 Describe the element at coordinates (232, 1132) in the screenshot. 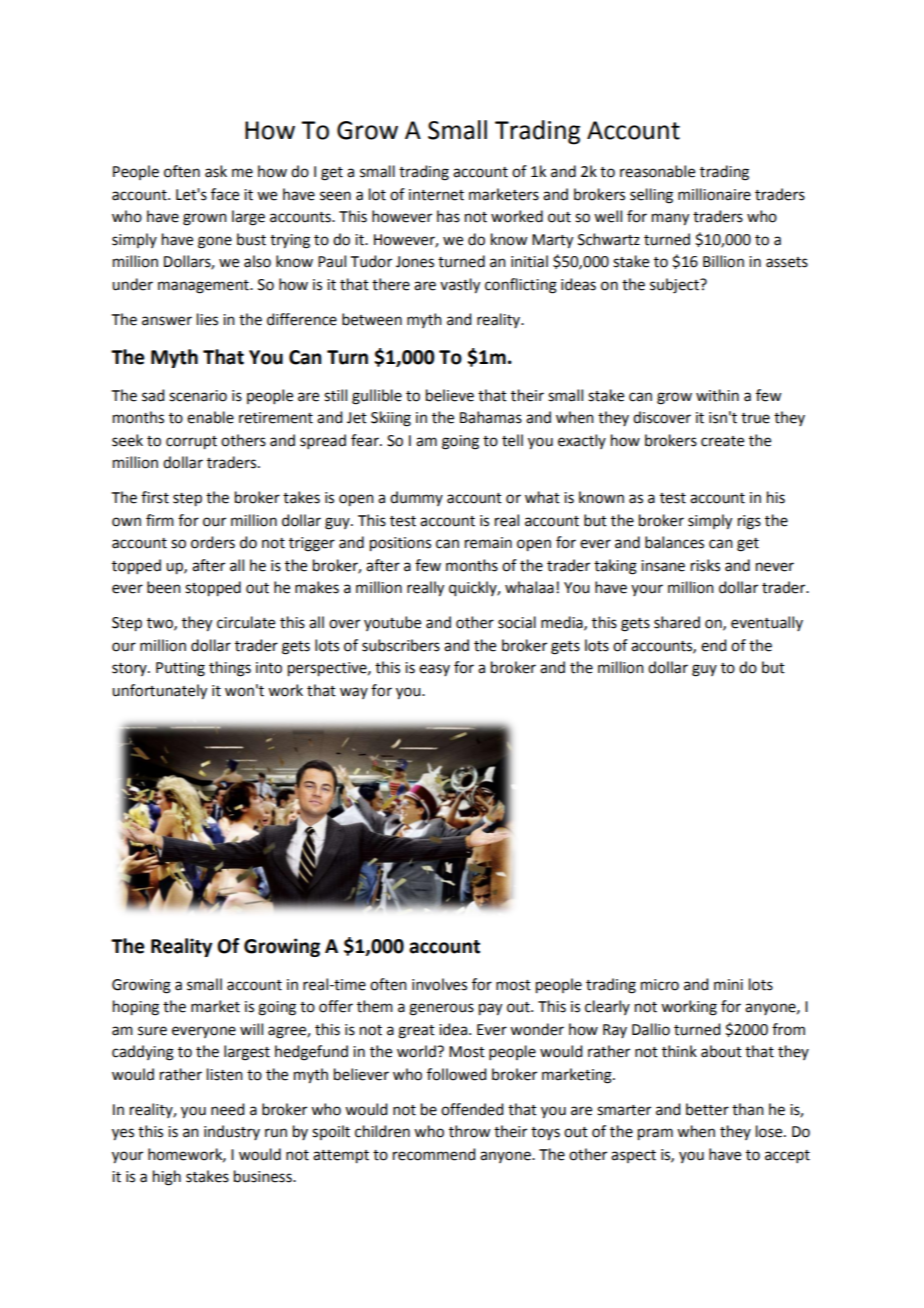

I see `industry` at that location.
